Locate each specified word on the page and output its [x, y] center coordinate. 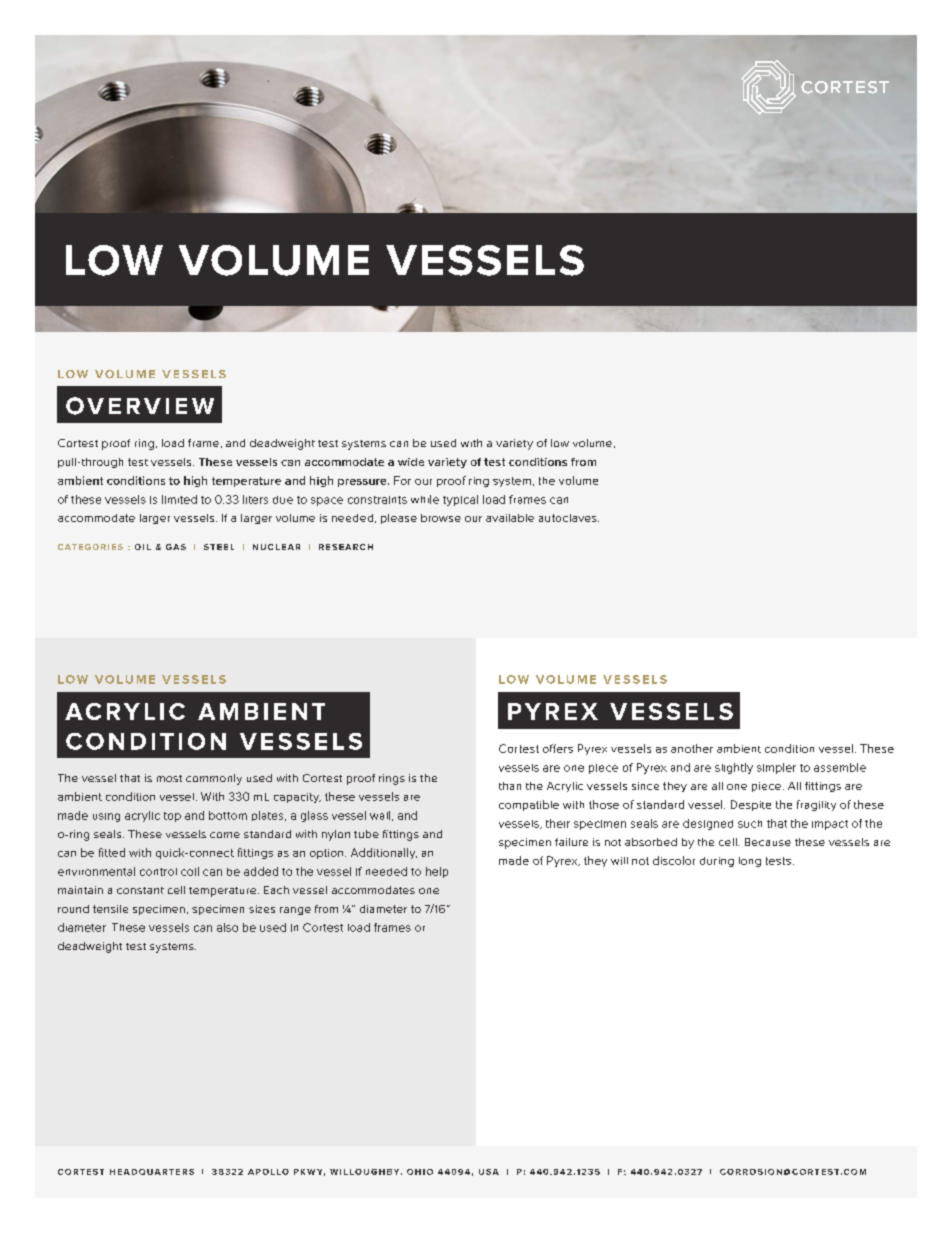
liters [255, 499]
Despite [751, 805]
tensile [110, 909]
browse [441, 518]
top [172, 817]
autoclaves [569, 518]
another [692, 748]
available [510, 518]
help [437, 872]
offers [558, 748]
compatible [529, 805]
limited [179, 499]
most [169, 778]
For [402, 480]
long [750, 862]
